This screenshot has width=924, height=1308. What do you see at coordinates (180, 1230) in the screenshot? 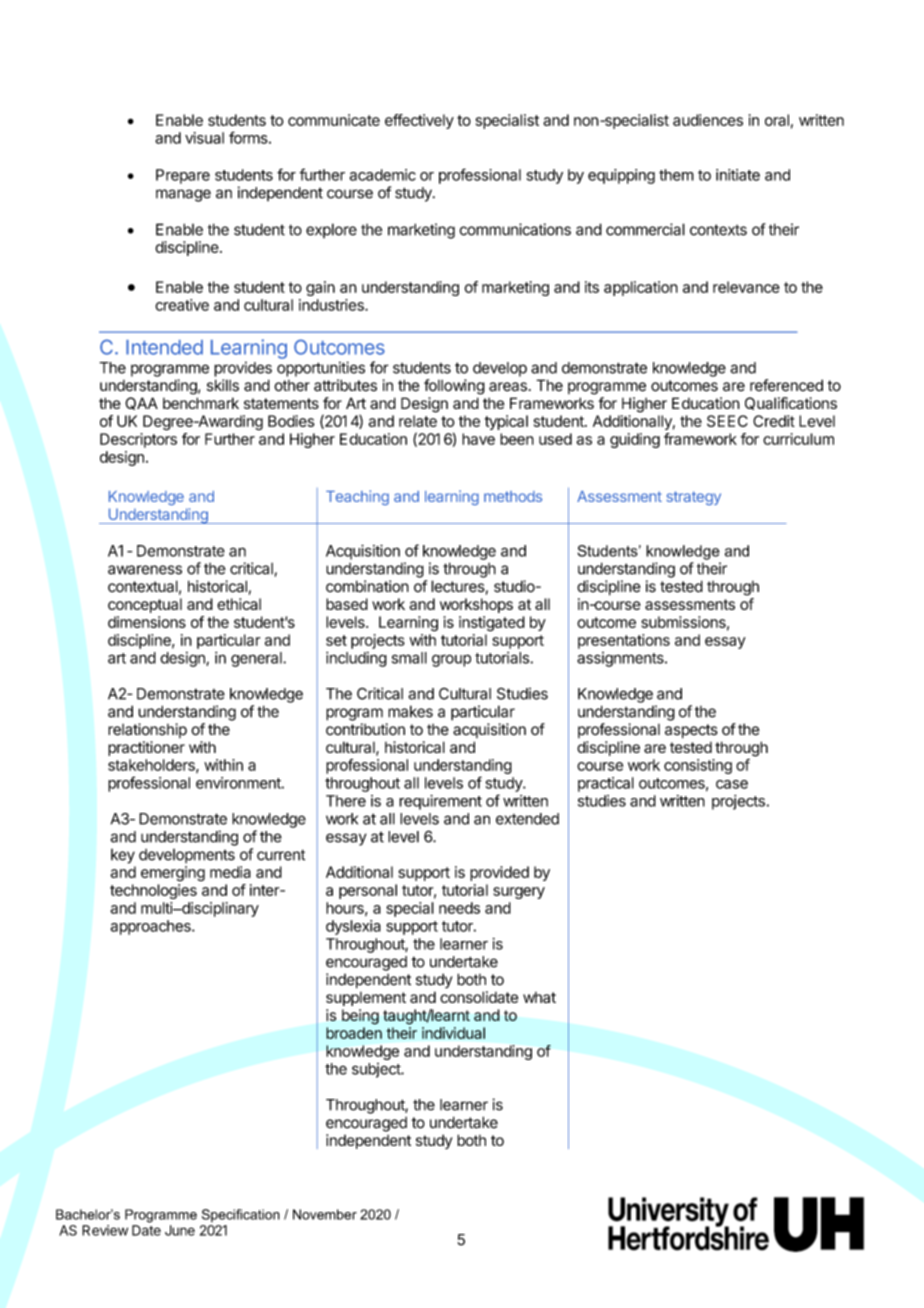
I see `June` at bounding box center [180, 1230].
